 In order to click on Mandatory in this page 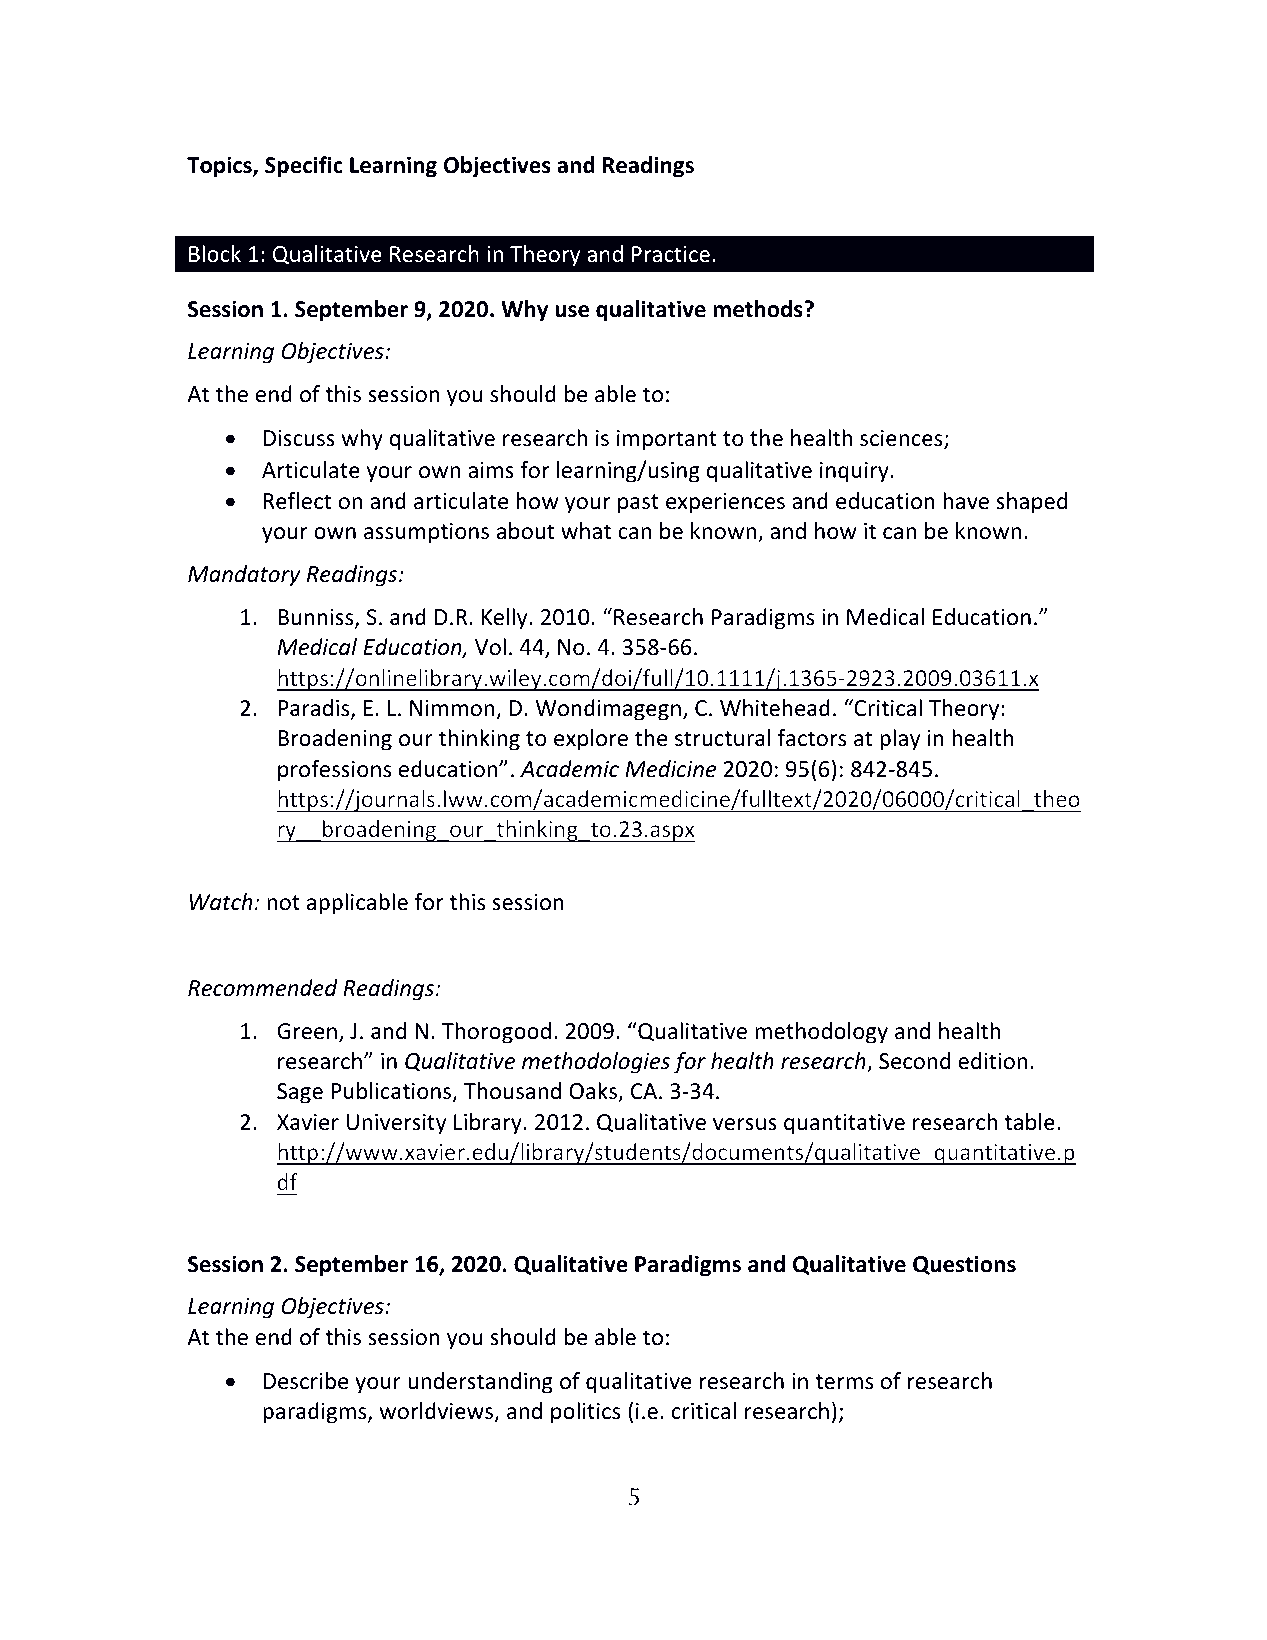, I will do `click(244, 576)`.
